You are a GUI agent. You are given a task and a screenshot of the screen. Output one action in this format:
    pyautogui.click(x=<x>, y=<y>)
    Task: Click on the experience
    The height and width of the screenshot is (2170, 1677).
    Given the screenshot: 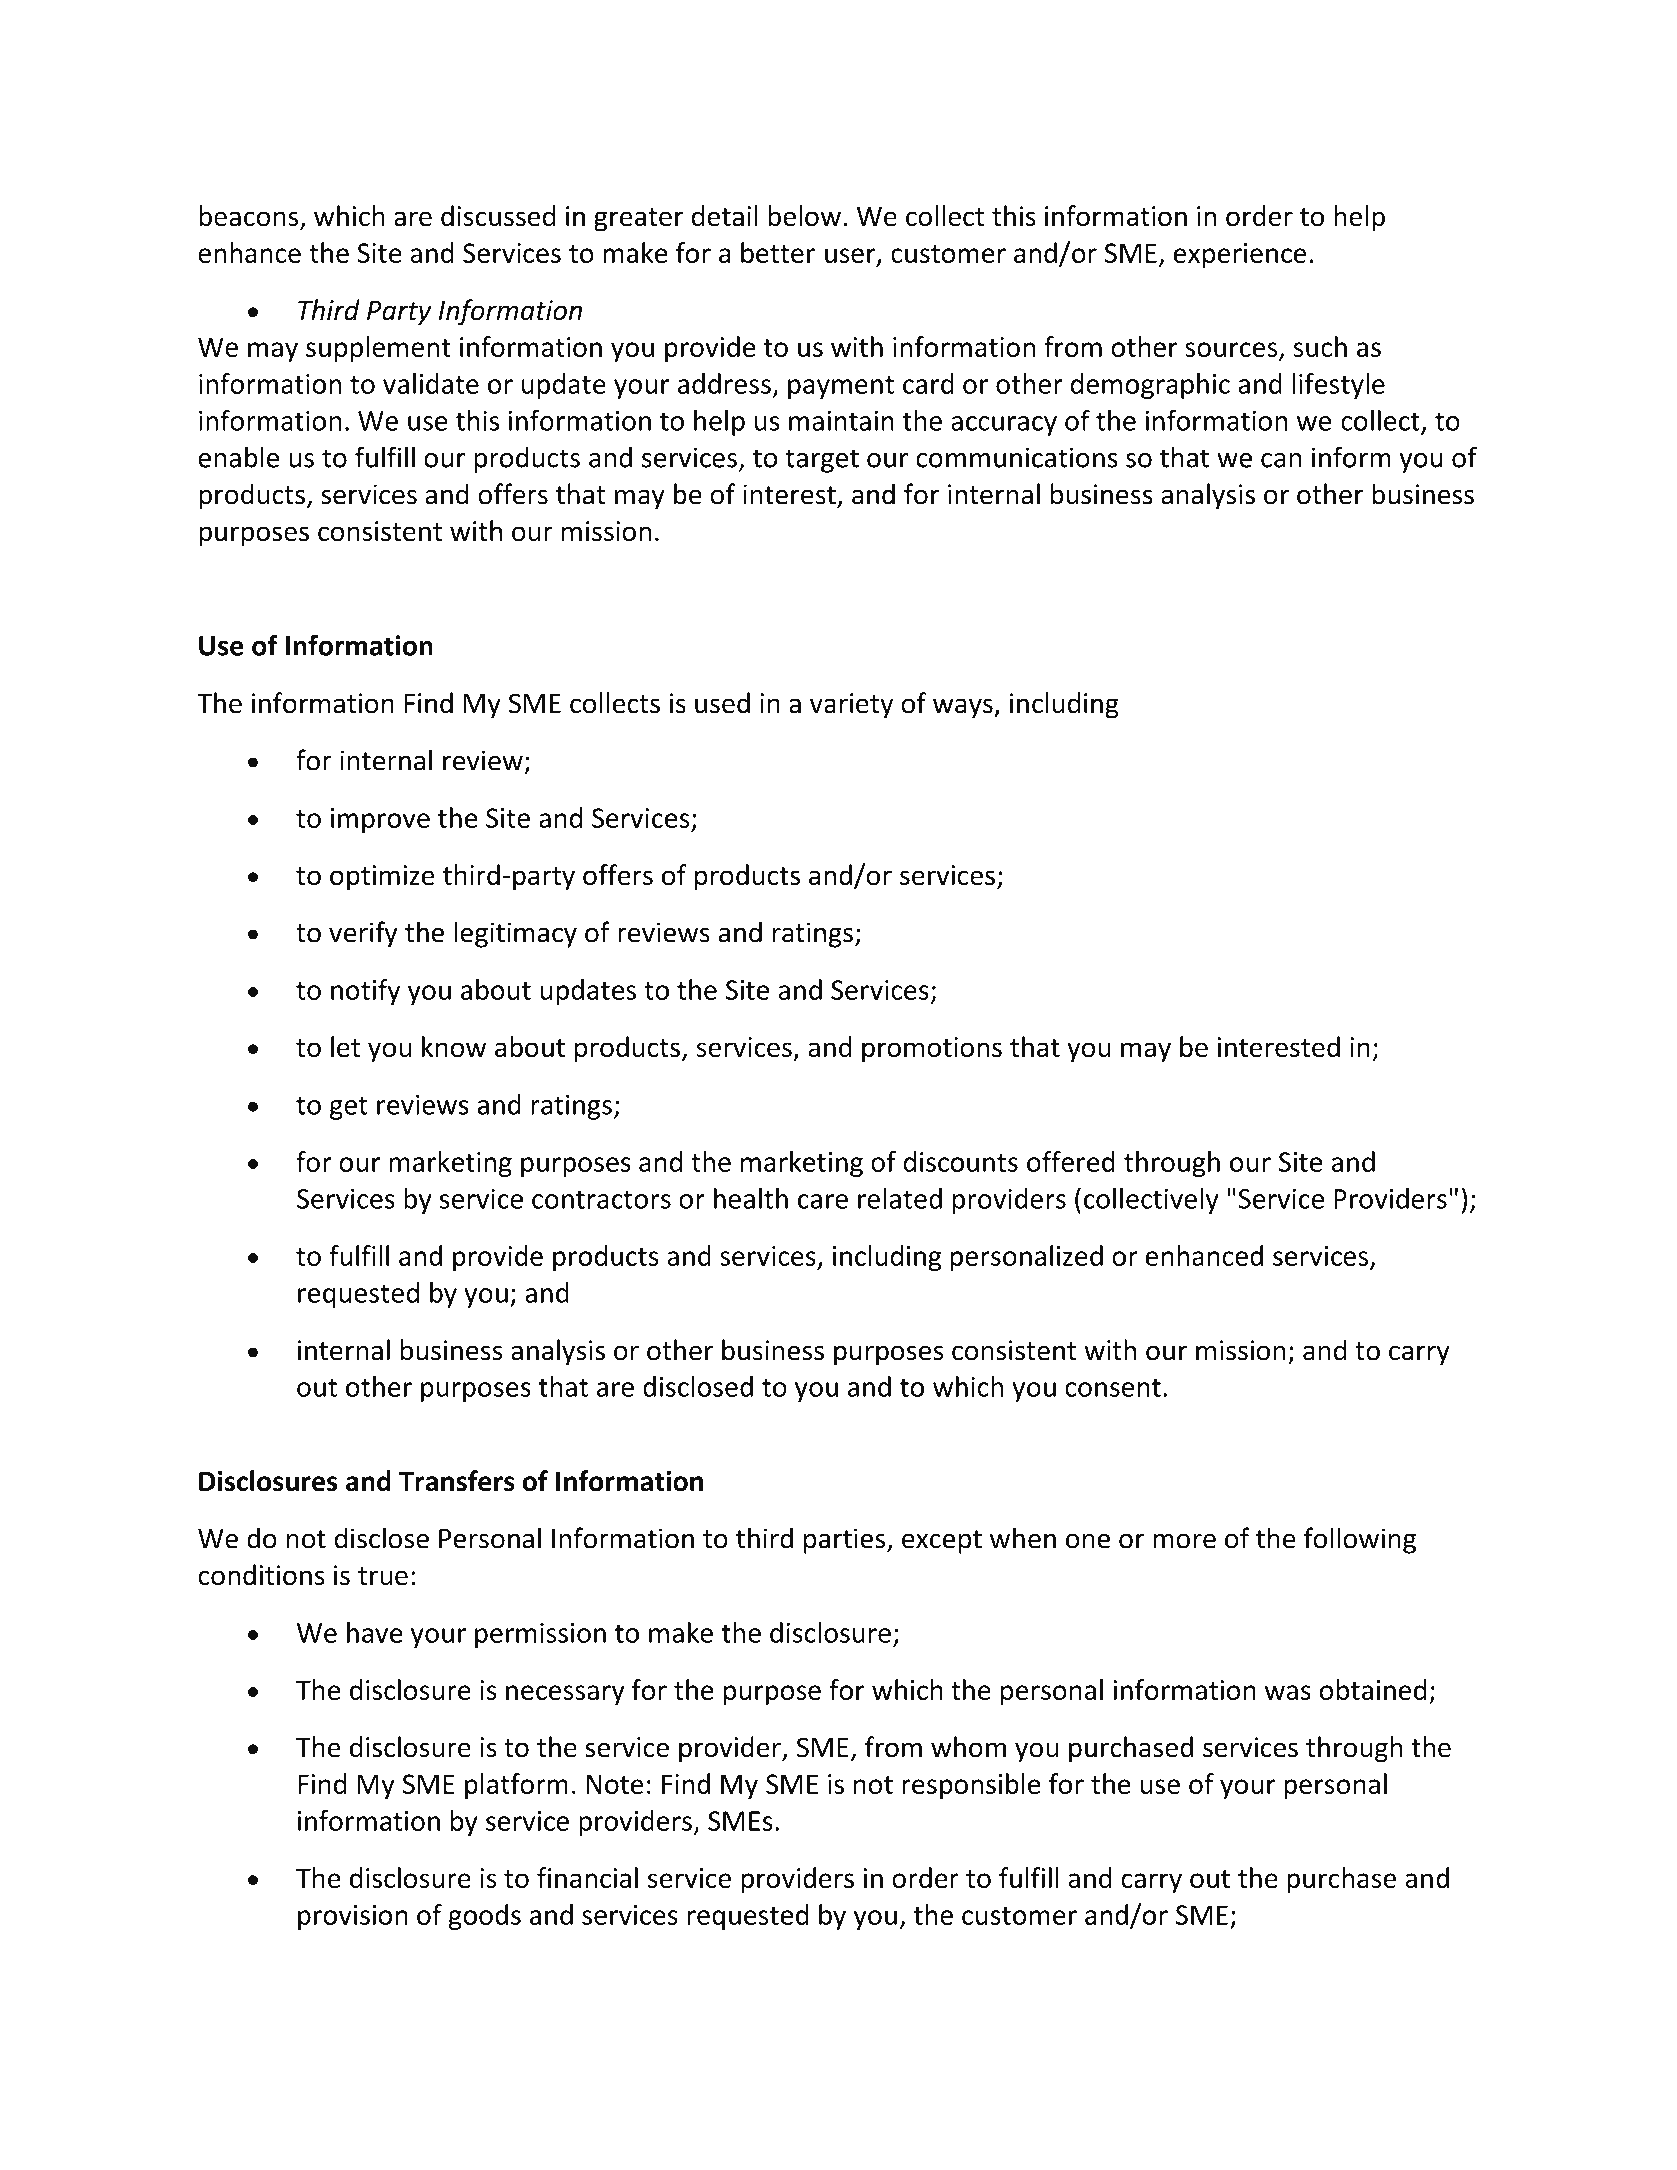 What is the action you would take?
    pyautogui.click(x=1240, y=255)
